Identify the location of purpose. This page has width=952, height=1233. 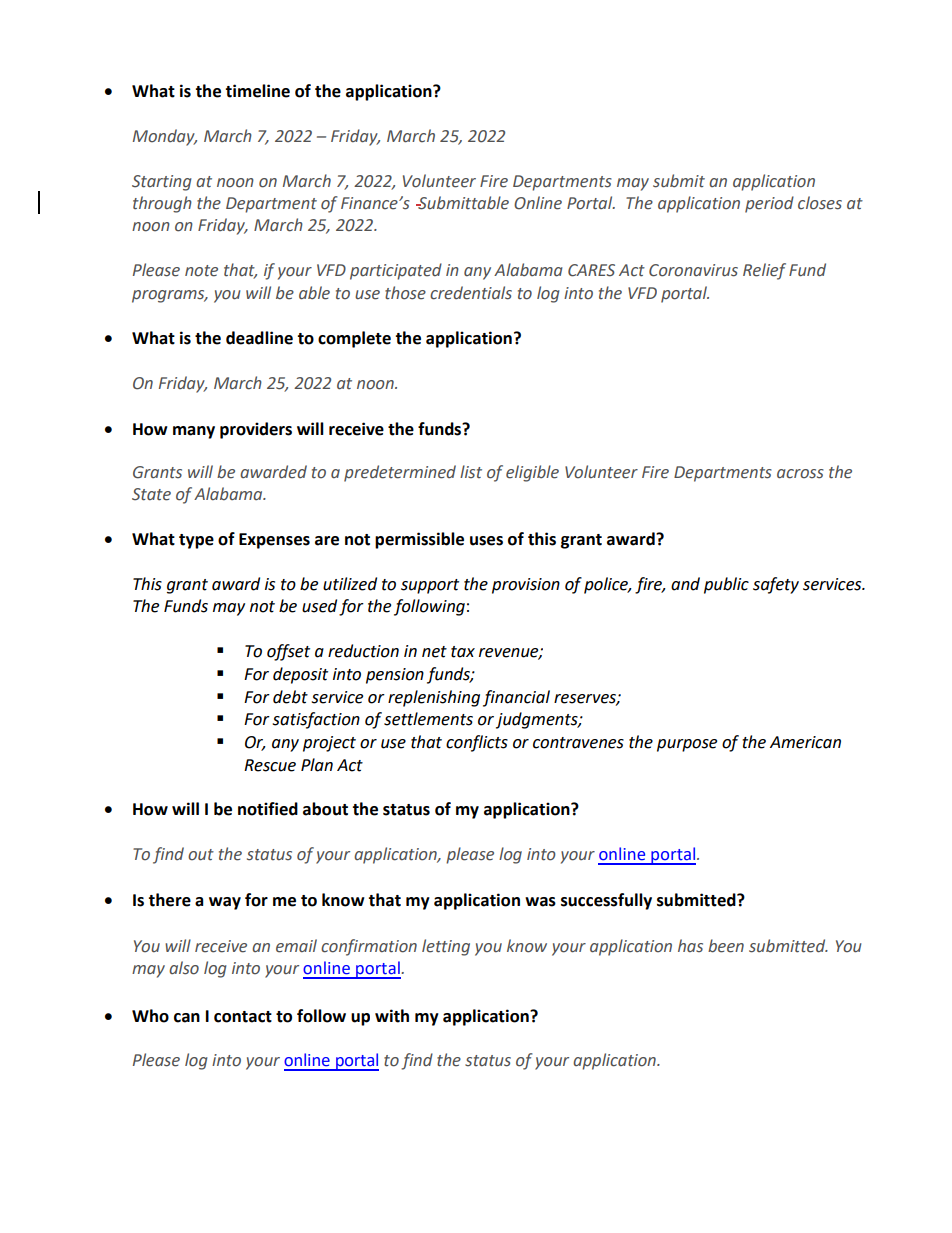
(687, 745).
